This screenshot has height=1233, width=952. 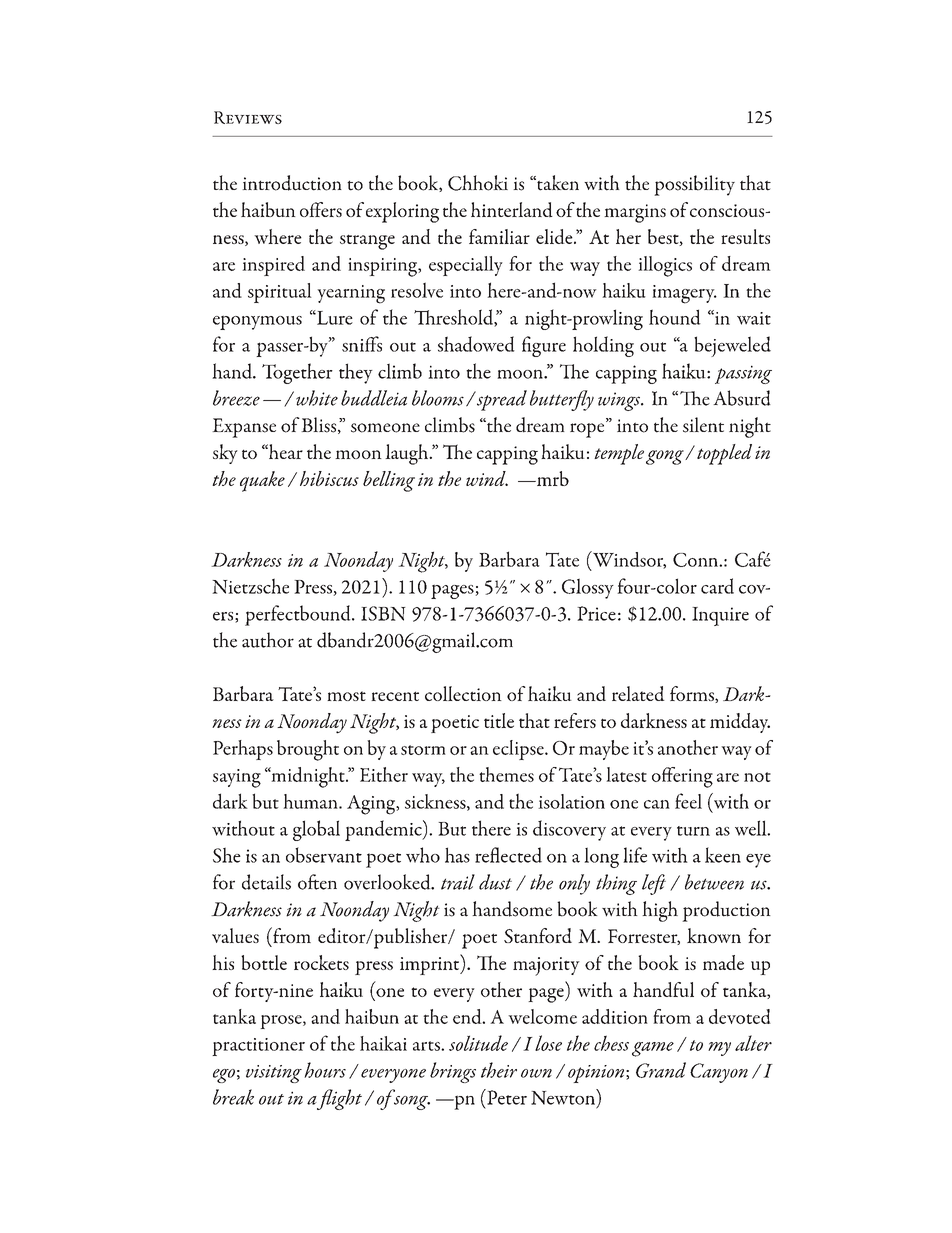 What do you see at coordinates (292, 183) in the screenshot?
I see `introduction` at bounding box center [292, 183].
